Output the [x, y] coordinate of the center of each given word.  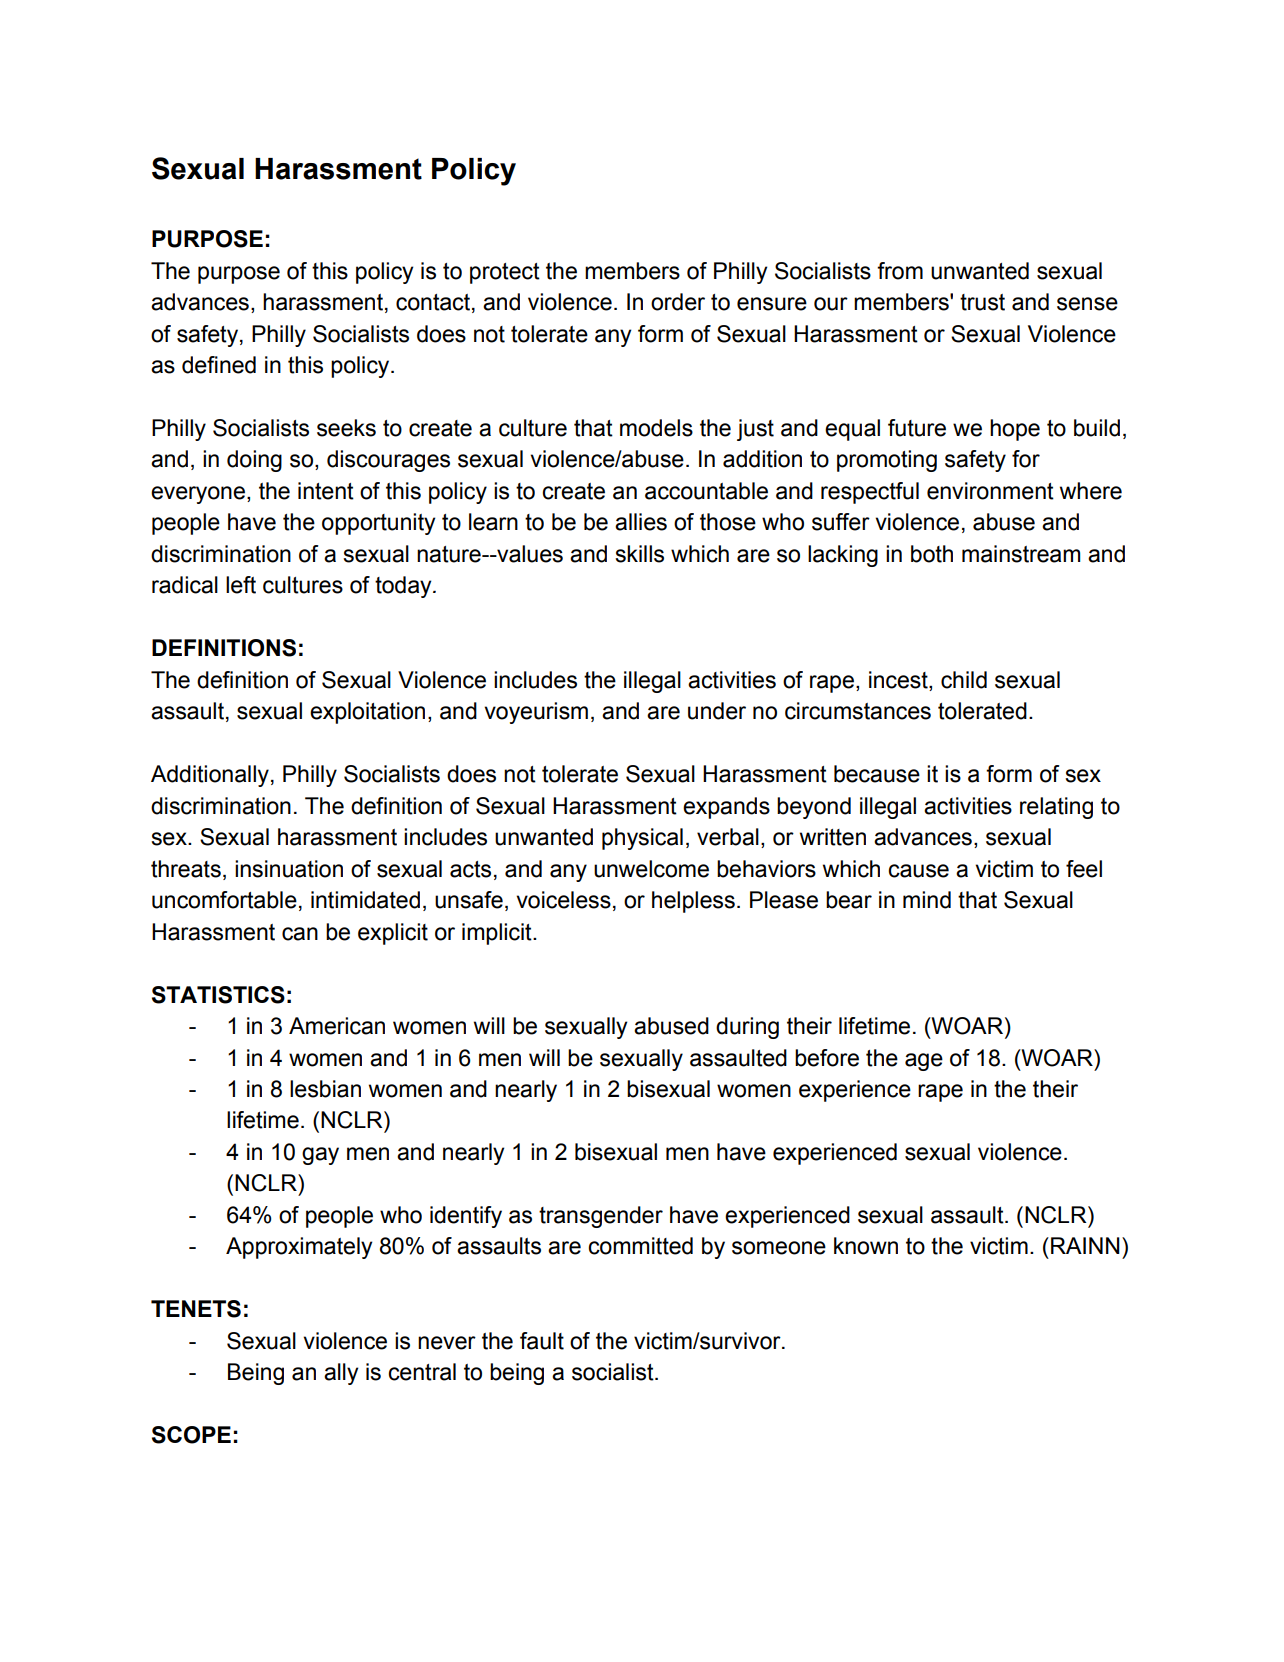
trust [982, 302]
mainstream [1021, 554]
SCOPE [191, 1435]
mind [927, 900]
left [241, 585]
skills [639, 554]
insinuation [289, 869]
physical [642, 839]
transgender [601, 1217]
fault [542, 1341]
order [678, 302]
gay [320, 1156]
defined [219, 365]
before [827, 1058]
